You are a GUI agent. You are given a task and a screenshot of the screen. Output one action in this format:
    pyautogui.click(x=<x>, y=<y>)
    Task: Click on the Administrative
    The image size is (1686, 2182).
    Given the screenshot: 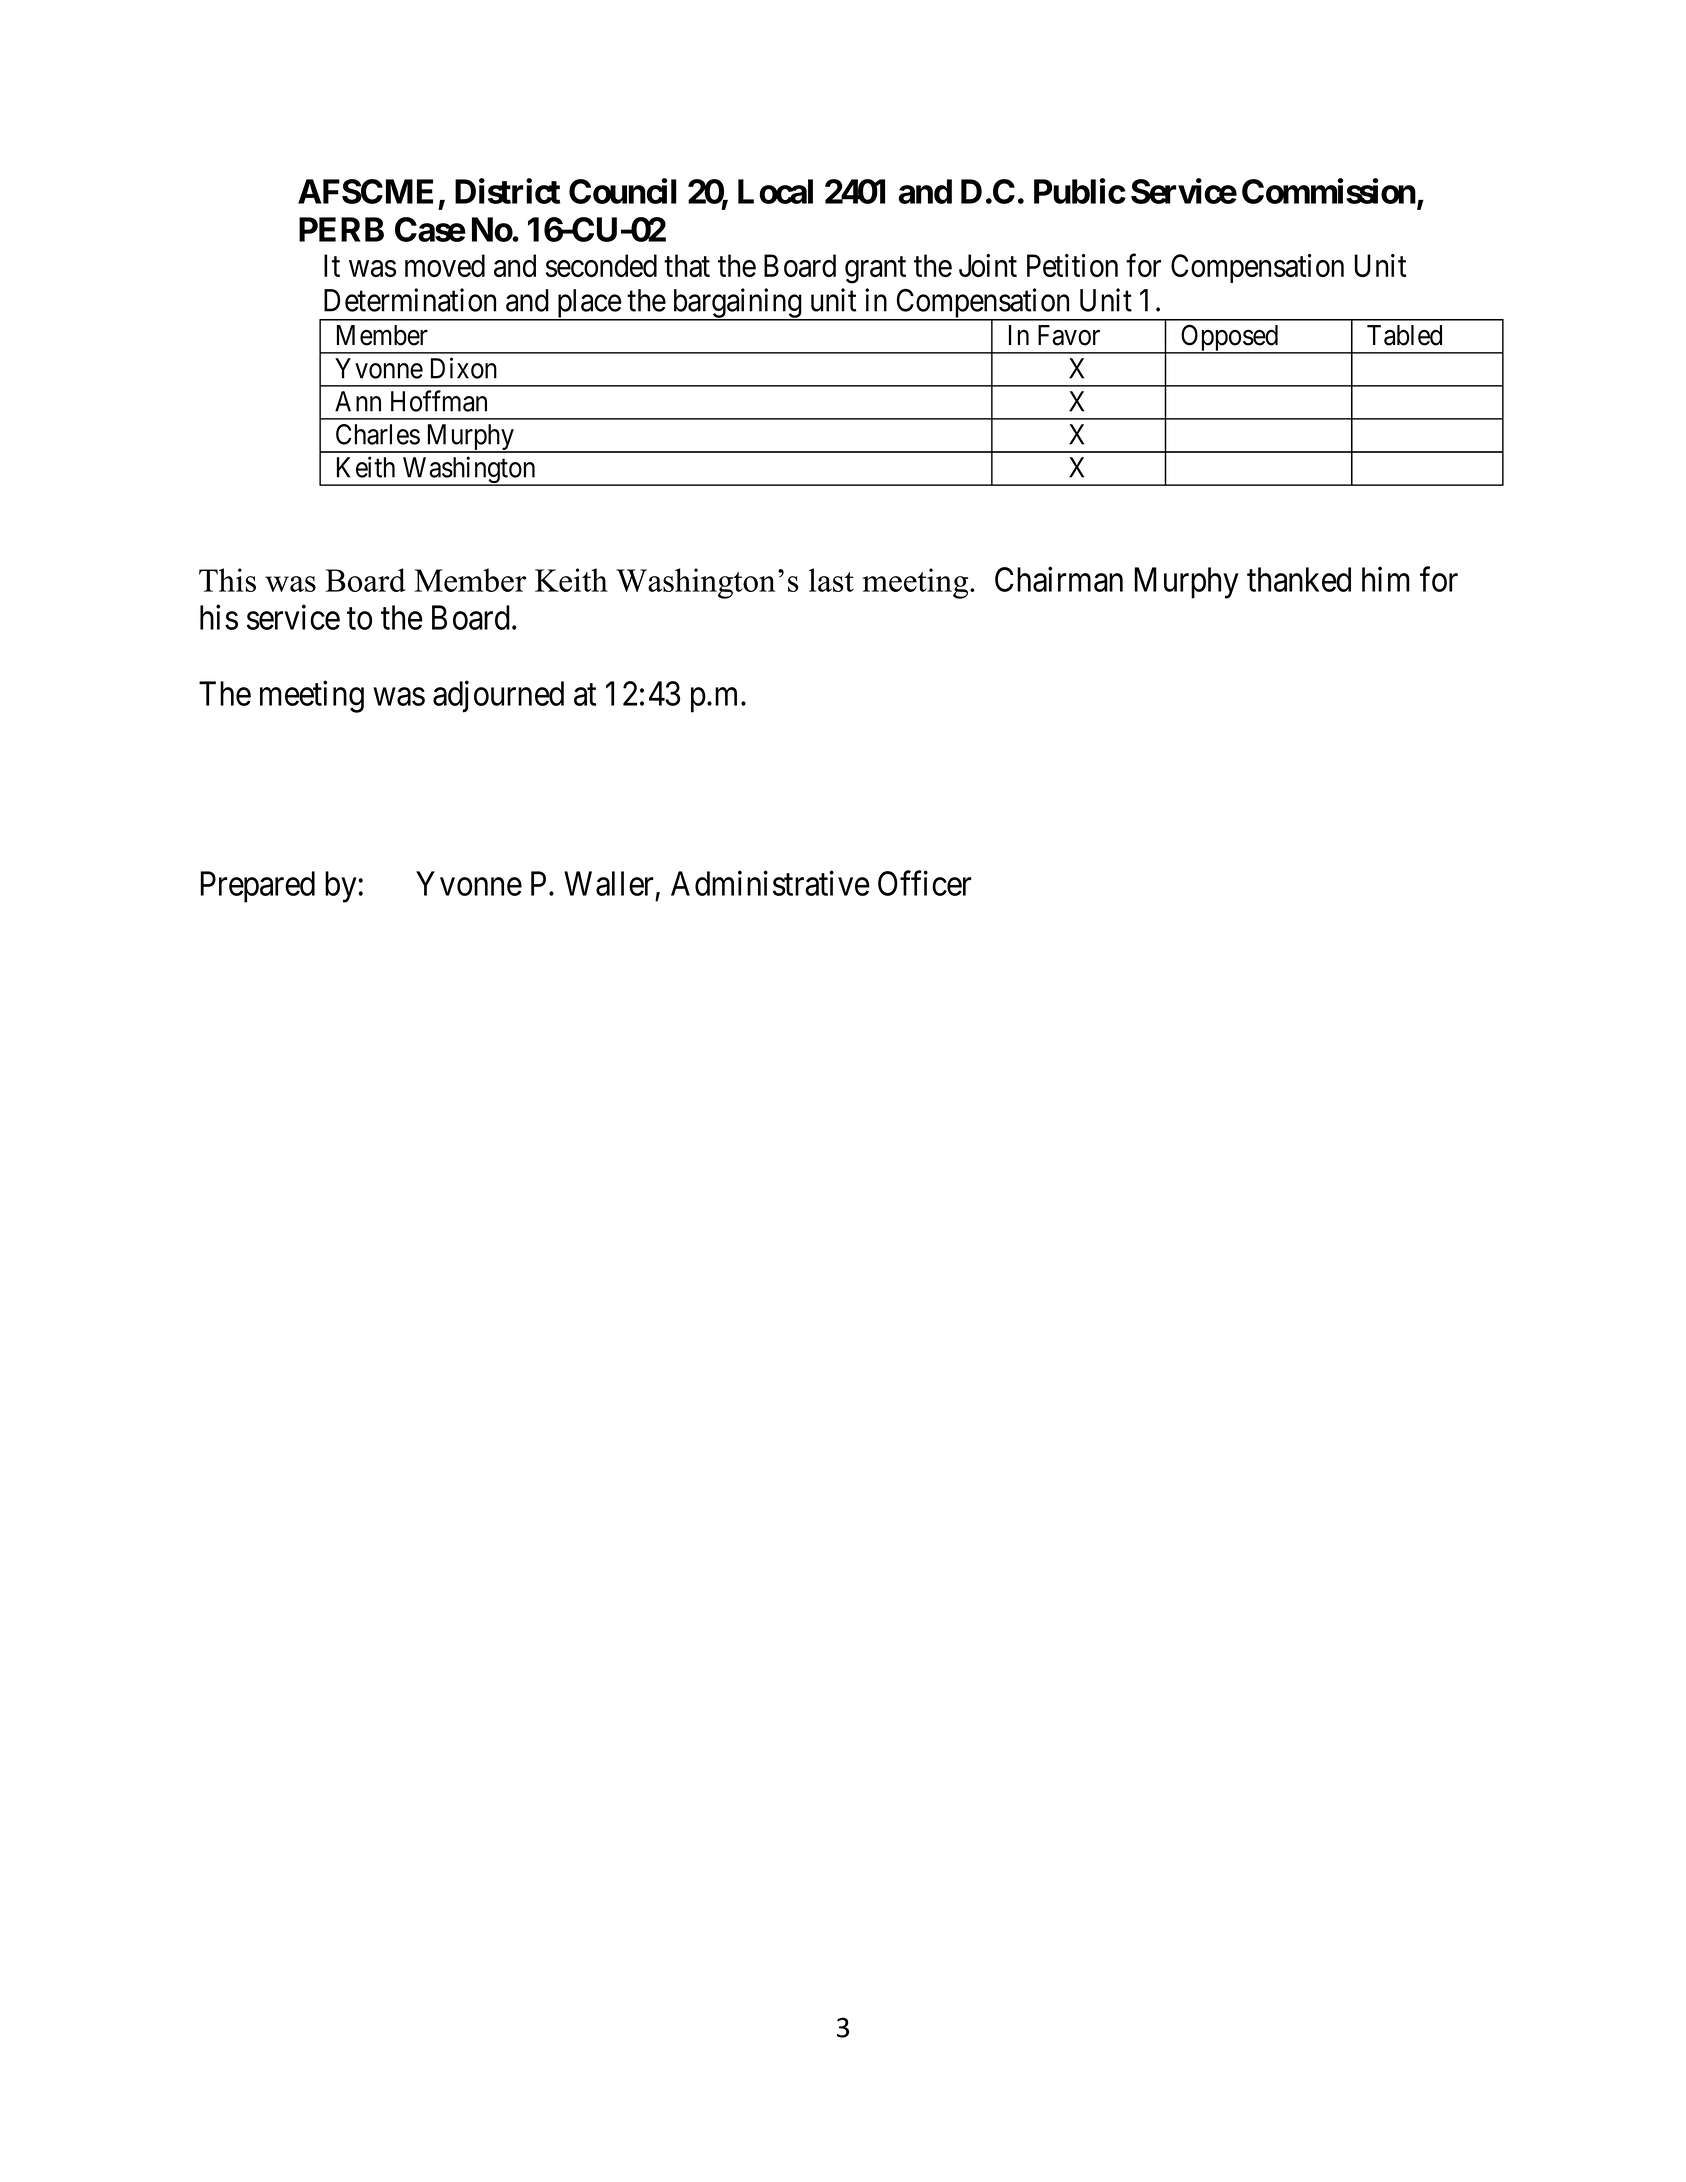 What is the action you would take?
    pyautogui.click(x=770, y=883)
